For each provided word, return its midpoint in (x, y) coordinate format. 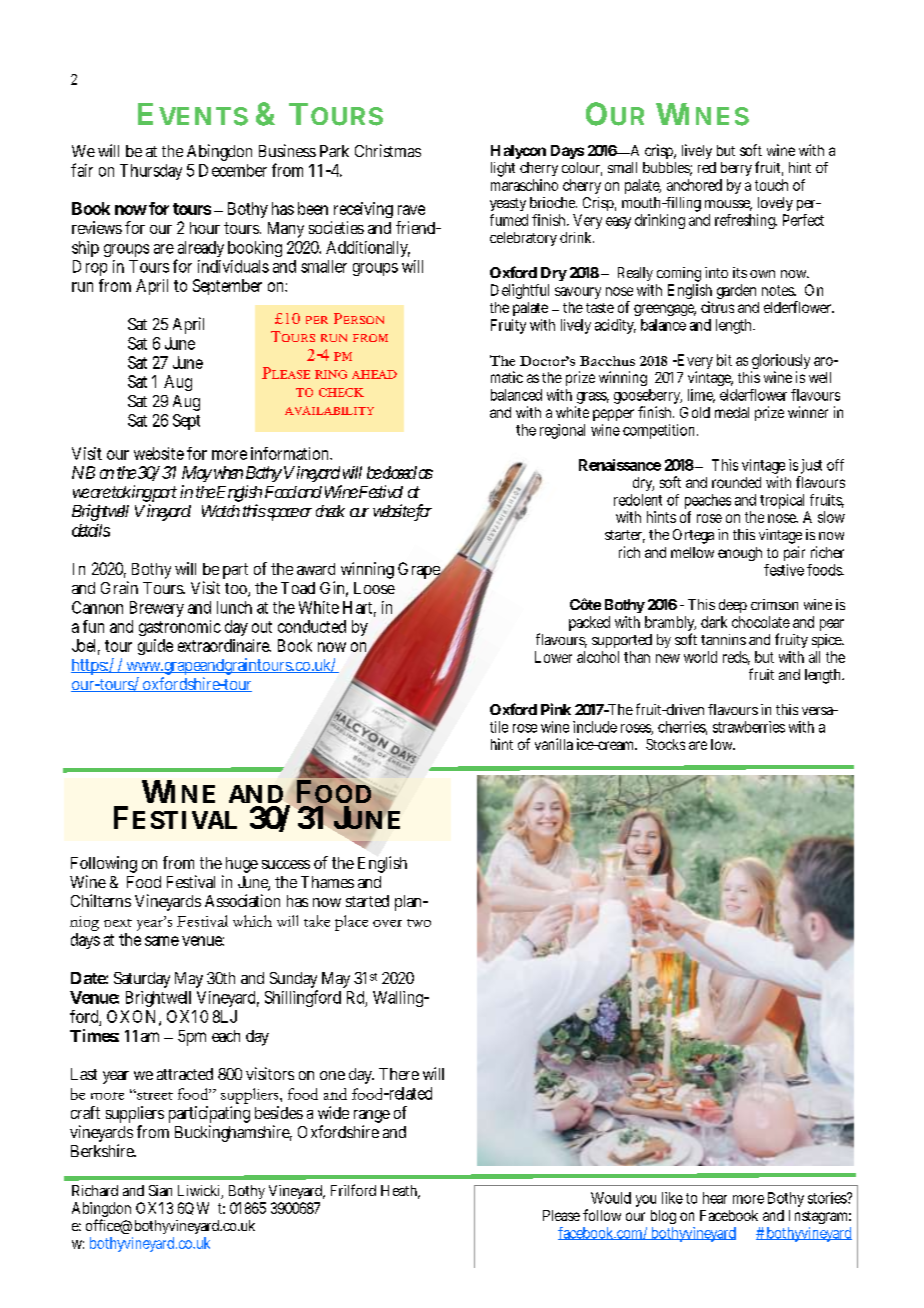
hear (715, 1198)
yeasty (508, 204)
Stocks (665, 744)
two (419, 923)
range (372, 1116)
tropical (782, 501)
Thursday (151, 172)
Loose (374, 588)
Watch (221, 511)
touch (771, 185)
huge (242, 865)
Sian (160, 1190)
